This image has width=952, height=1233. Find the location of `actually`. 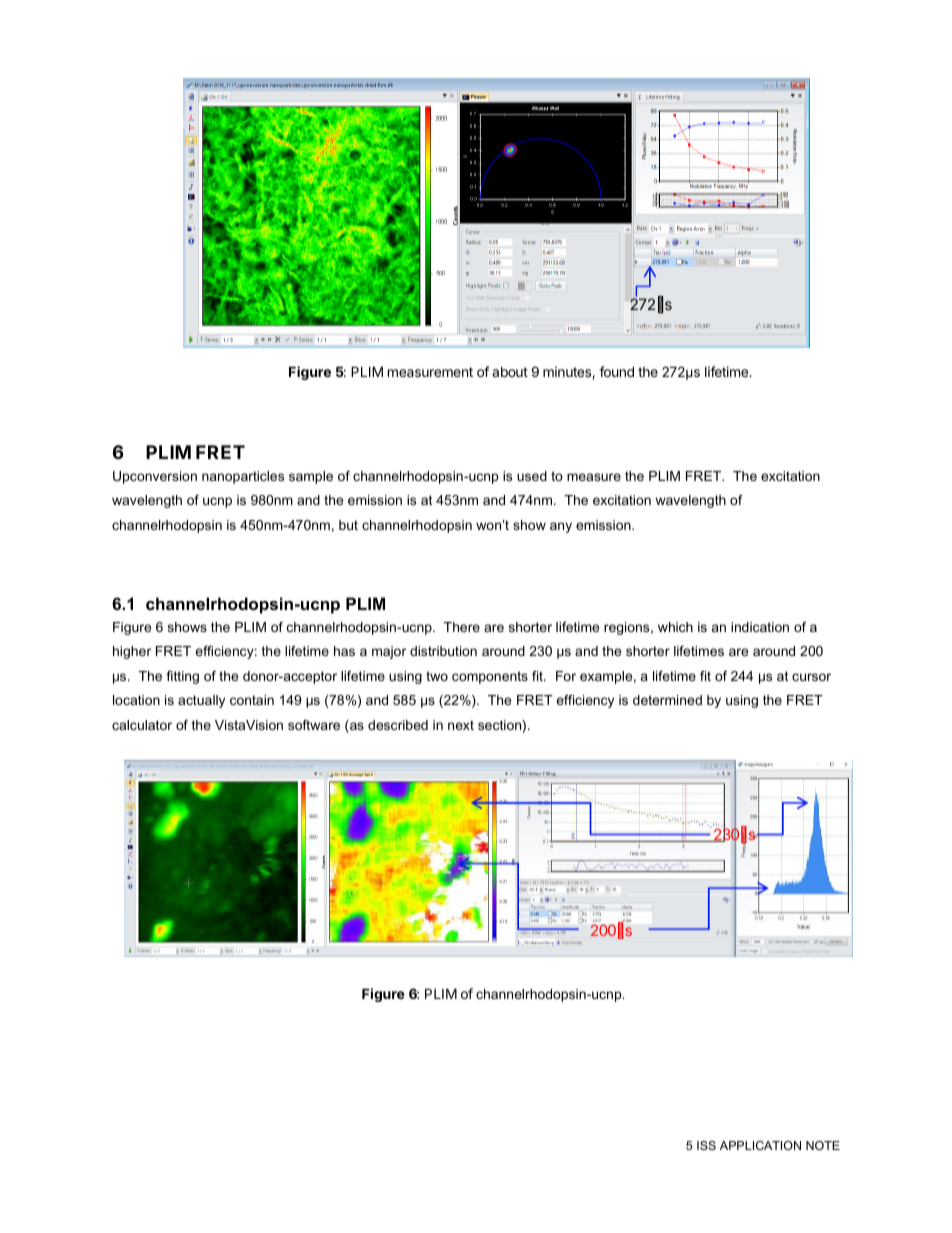

actually is located at coordinates (201, 701).
